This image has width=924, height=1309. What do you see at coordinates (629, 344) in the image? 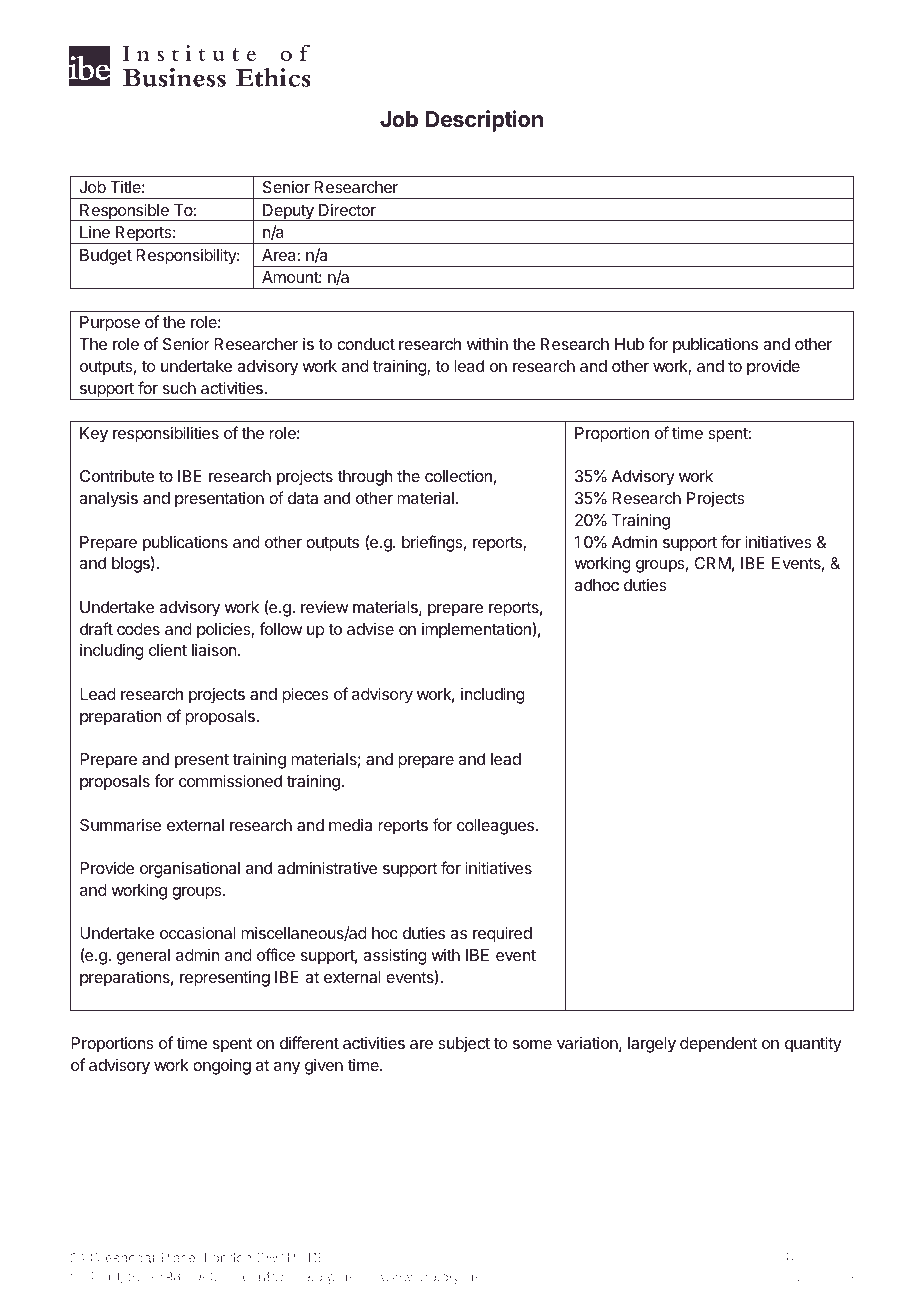
I see `Hub` at bounding box center [629, 344].
